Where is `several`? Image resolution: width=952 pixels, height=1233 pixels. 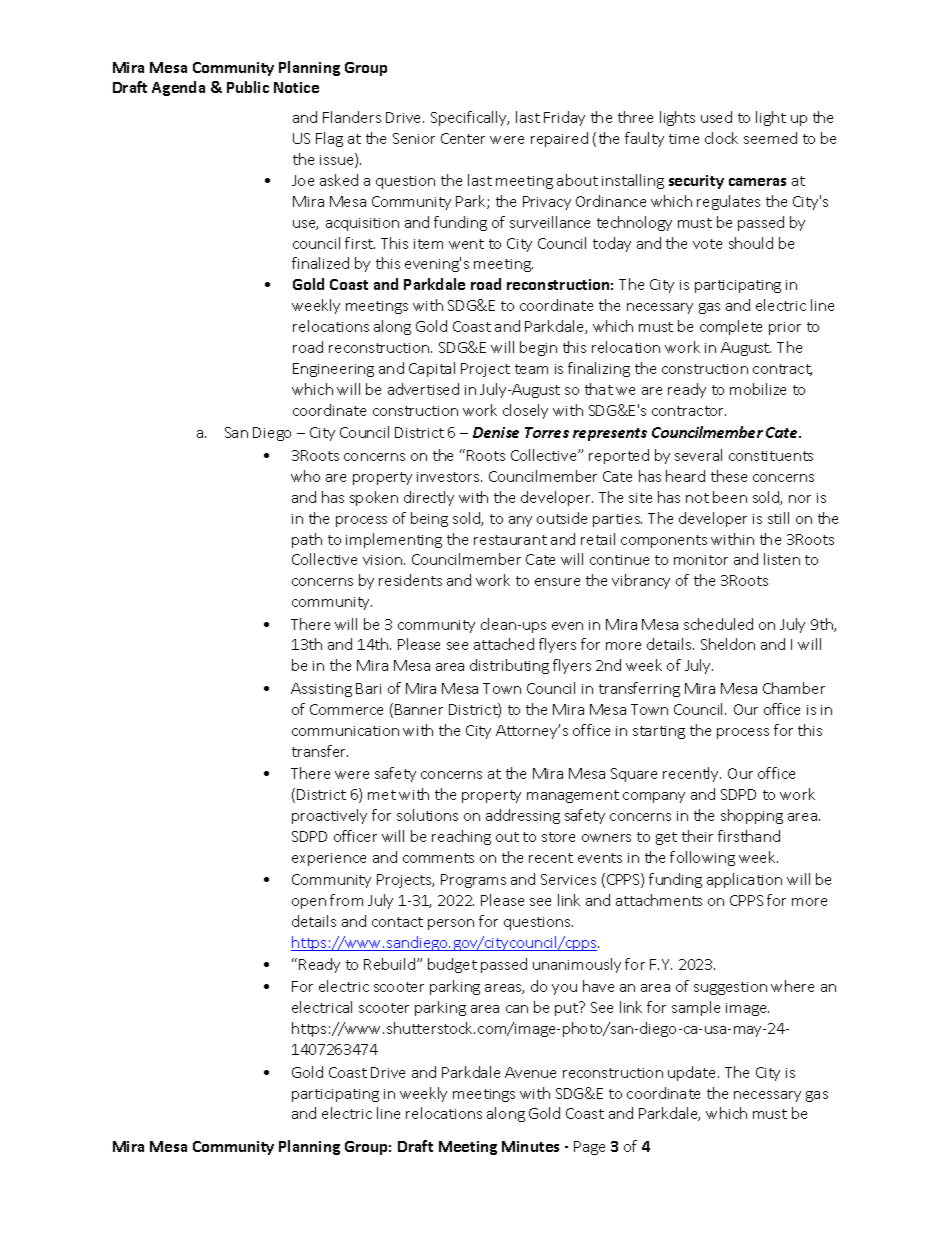
several is located at coordinates (698, 455).
